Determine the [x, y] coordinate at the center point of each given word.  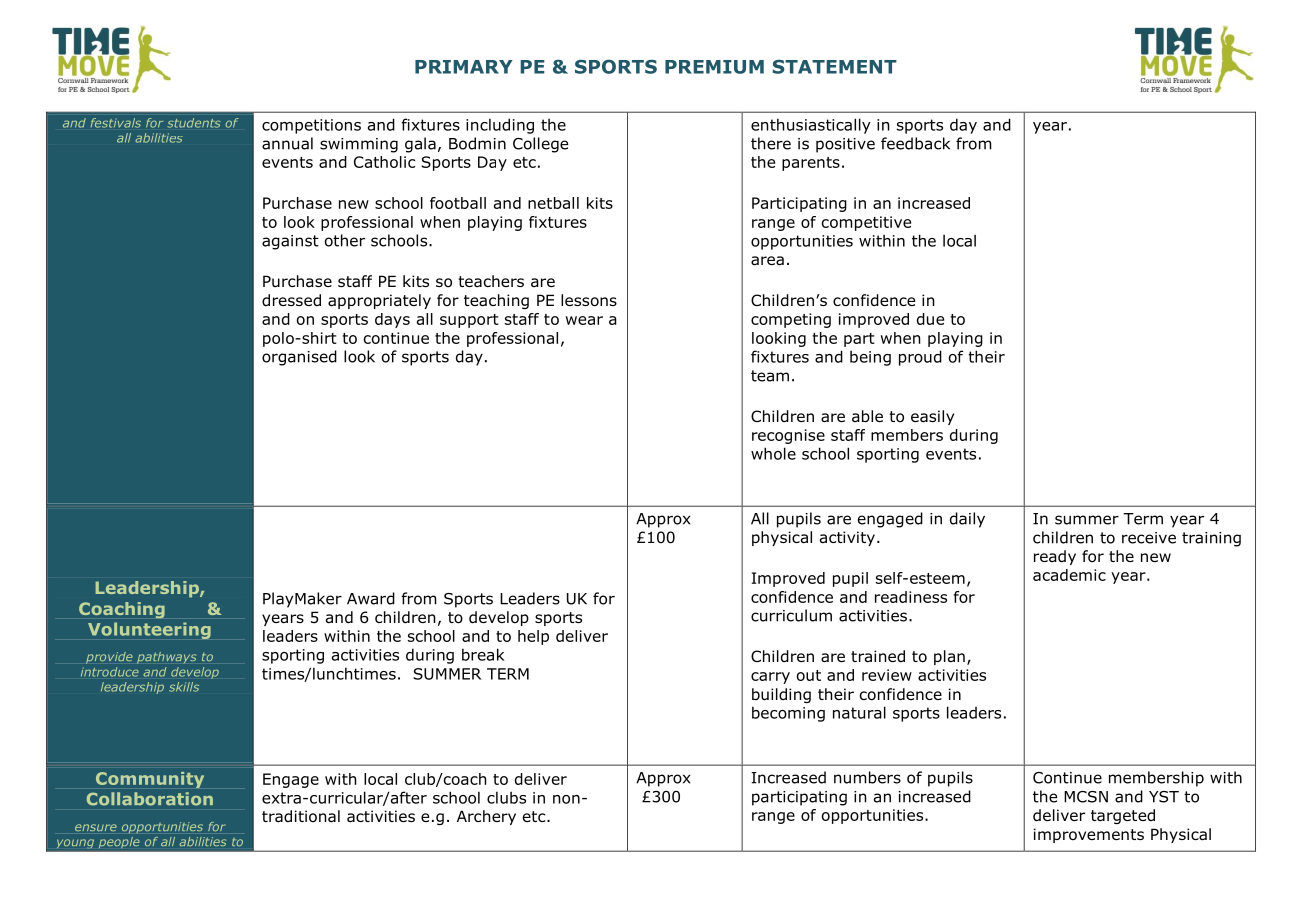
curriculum [791, 615]
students [194, 123]
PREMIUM [714, 67]
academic [1069, 575]
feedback [915, 143]
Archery [486, 817]
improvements [1089, 835]
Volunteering [149, 630]
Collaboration [150, 798]
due [930, 319]
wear [584, 320]
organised [299, 358]
